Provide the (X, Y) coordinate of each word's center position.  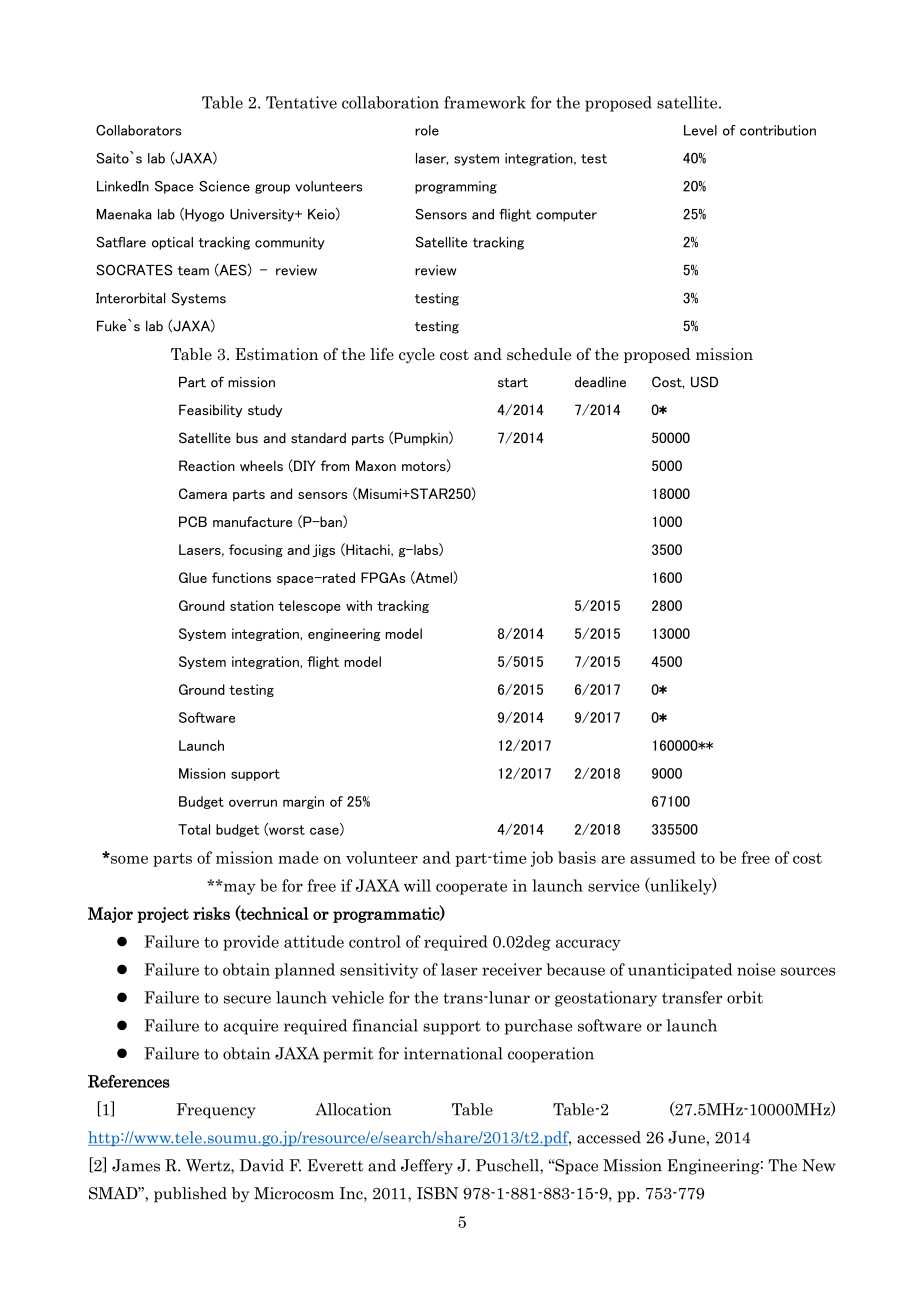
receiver (512, 969)
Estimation (276, 354)
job (542, 859)
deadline (600, 382)
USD (704, 382)
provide (251, 943)
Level (700, 130)
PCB (193, 521)
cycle (417, 355)
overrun (253, 803)
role (427, 130)
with (359, 605)
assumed (663, 857)
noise (756, 969)
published (190, 1195)
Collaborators (139, 130)
